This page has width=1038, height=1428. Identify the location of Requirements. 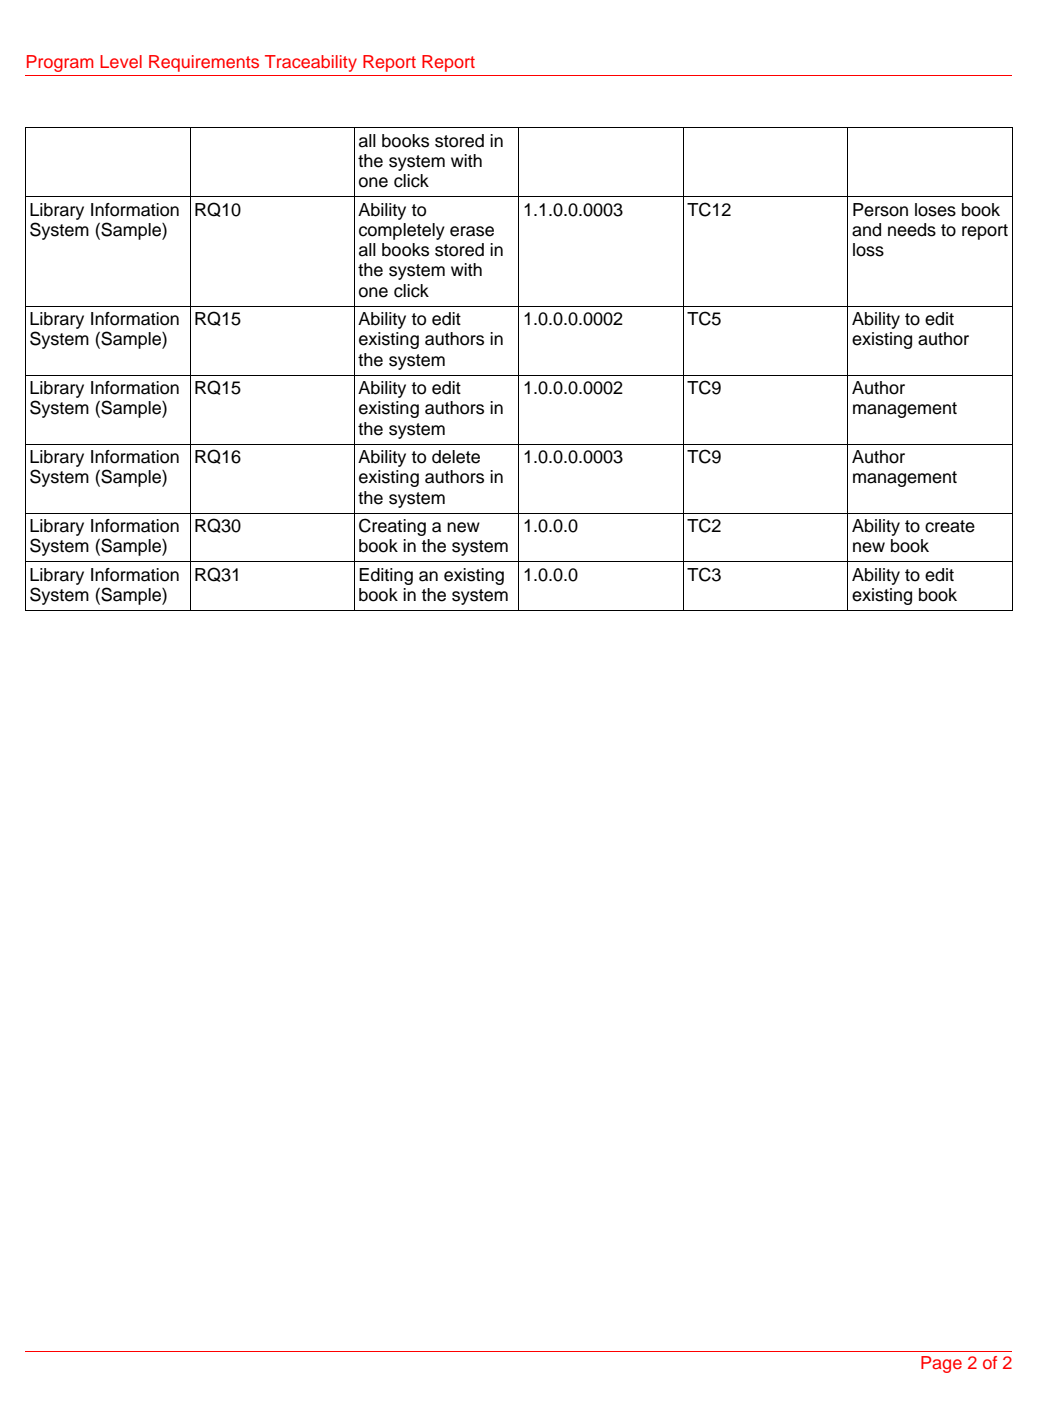
(204, 63).
